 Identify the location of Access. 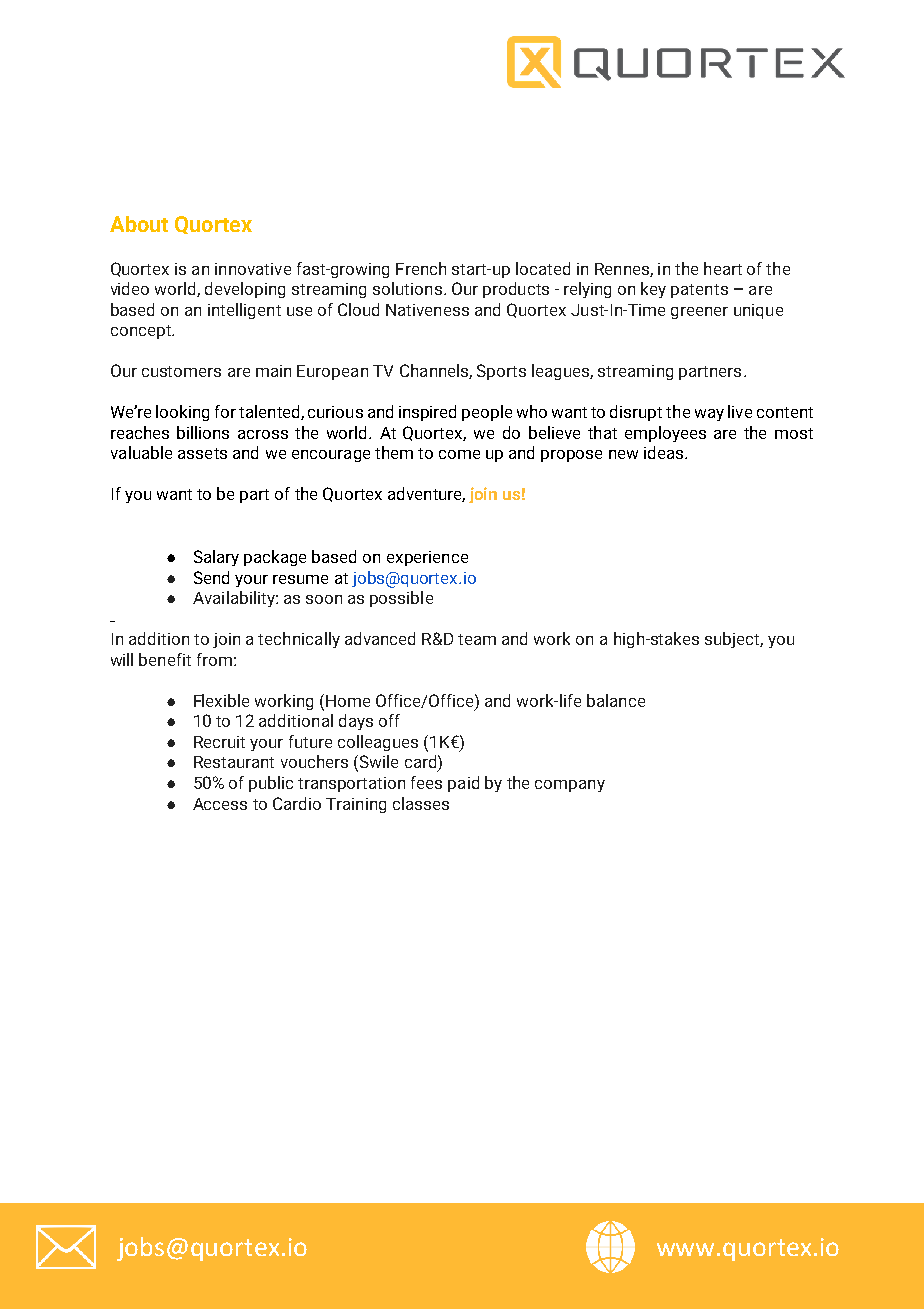
(220, 804).
